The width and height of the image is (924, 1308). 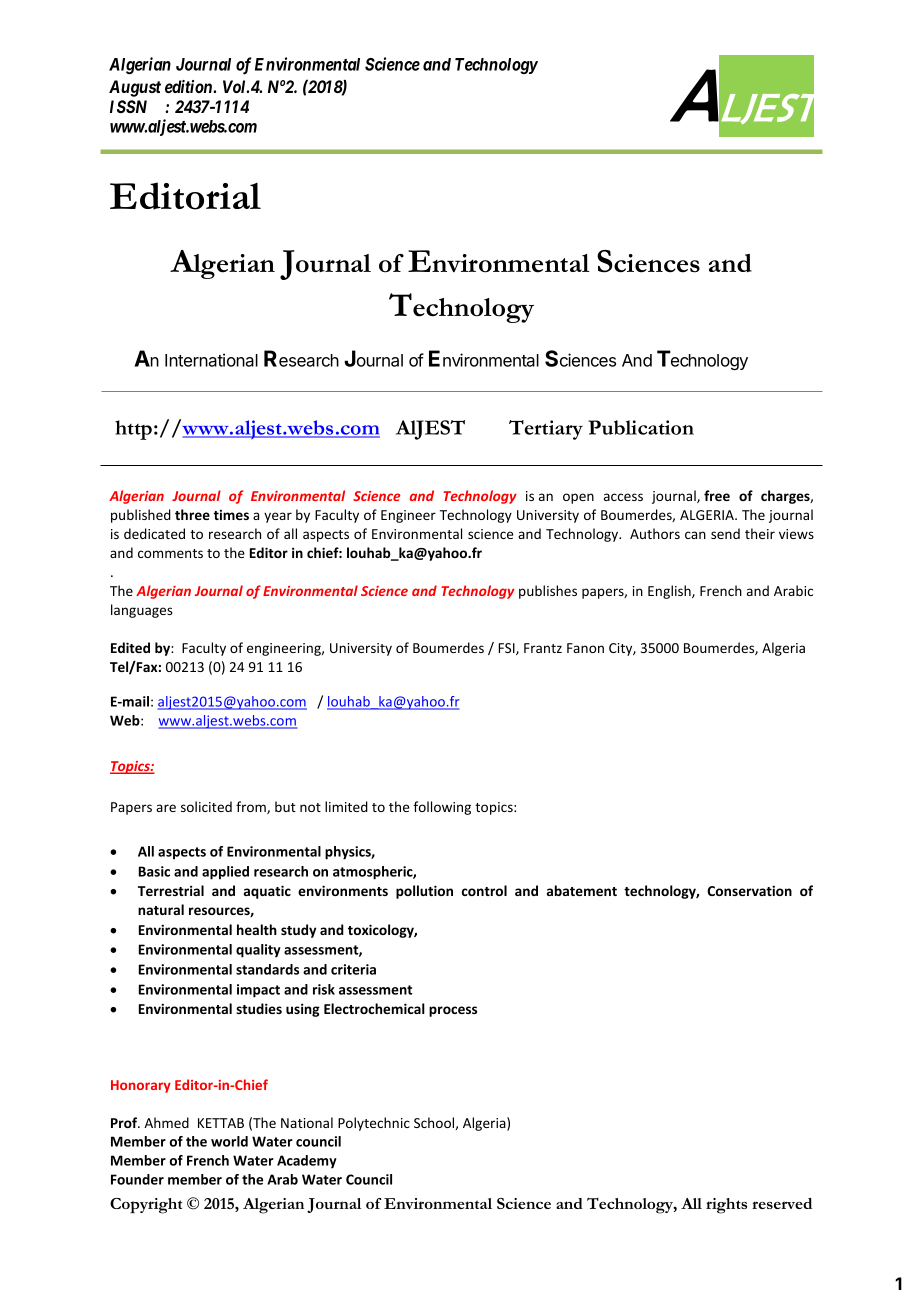 What do you see at coordinates (135, 88) in the image?
I see `August` at bounding box center [135, 88].
